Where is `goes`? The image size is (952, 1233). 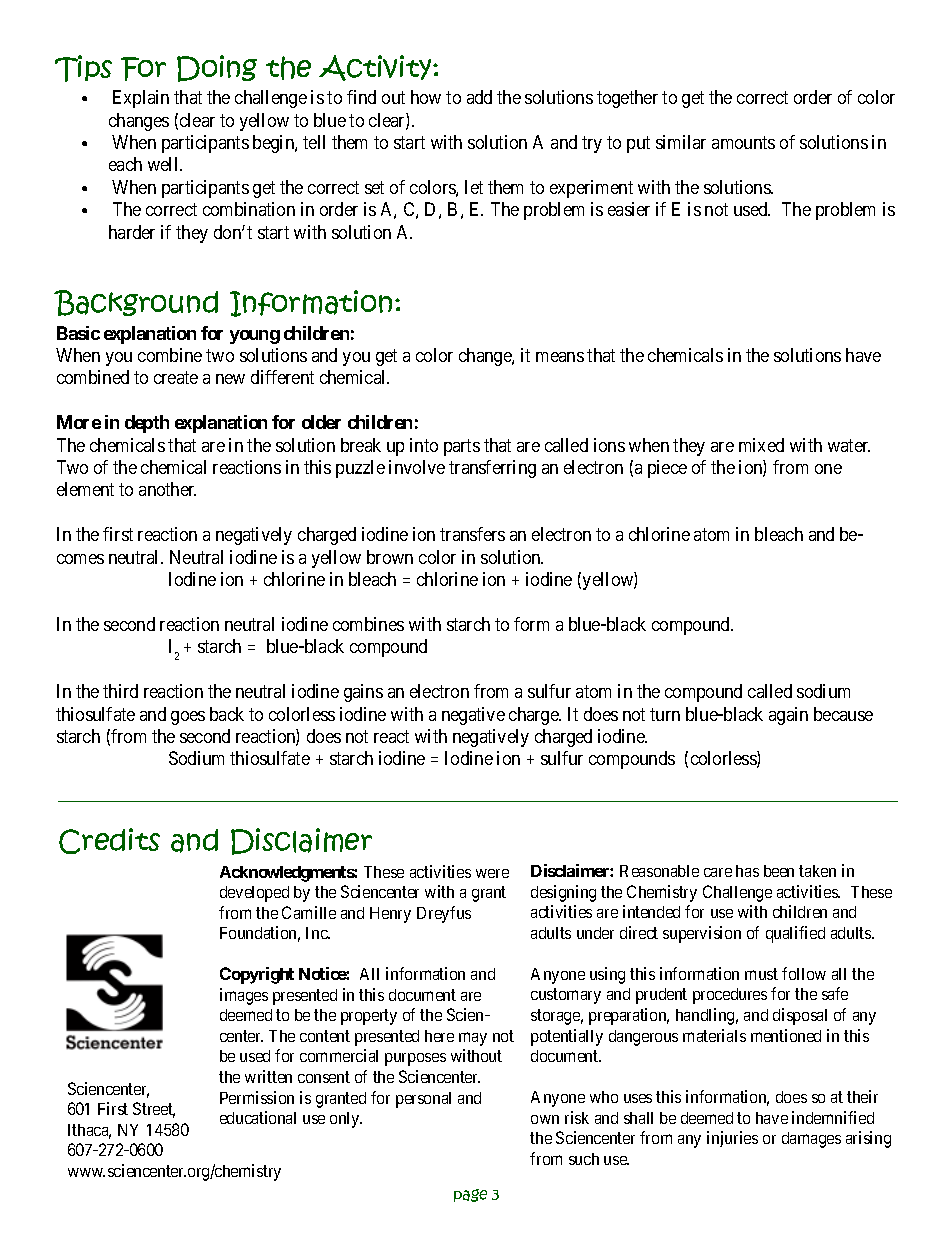
goes is located at coordinates (188, 718).
